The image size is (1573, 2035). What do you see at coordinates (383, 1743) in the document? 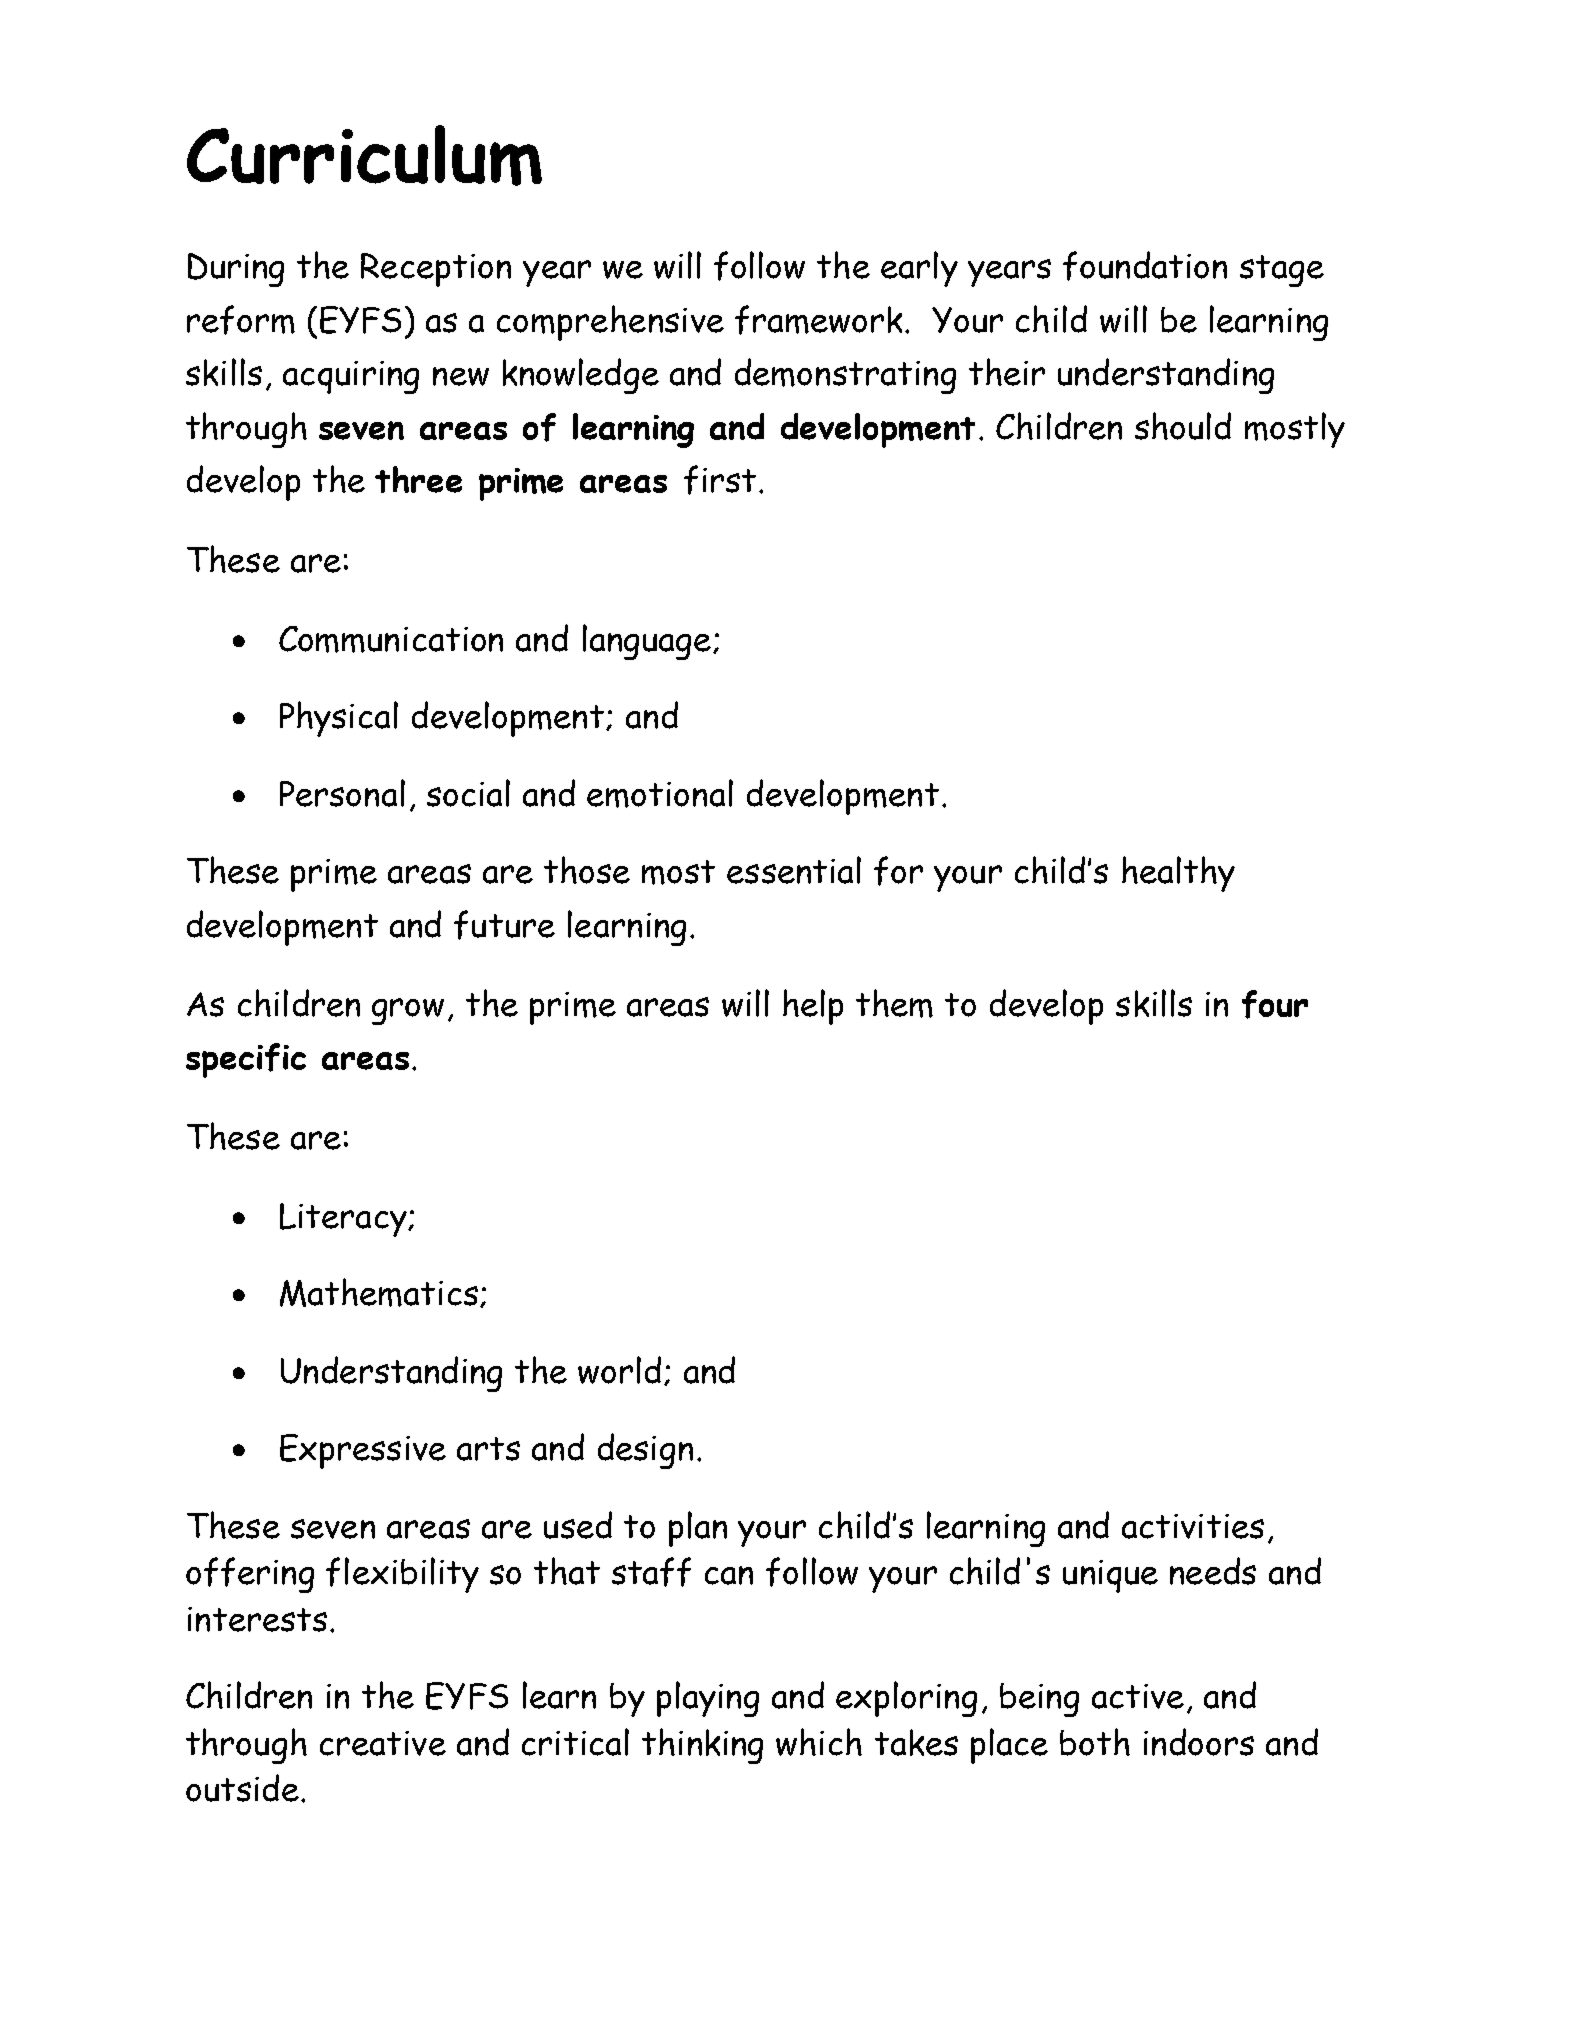
I see `creative` at bounding box center [383, 1743].
